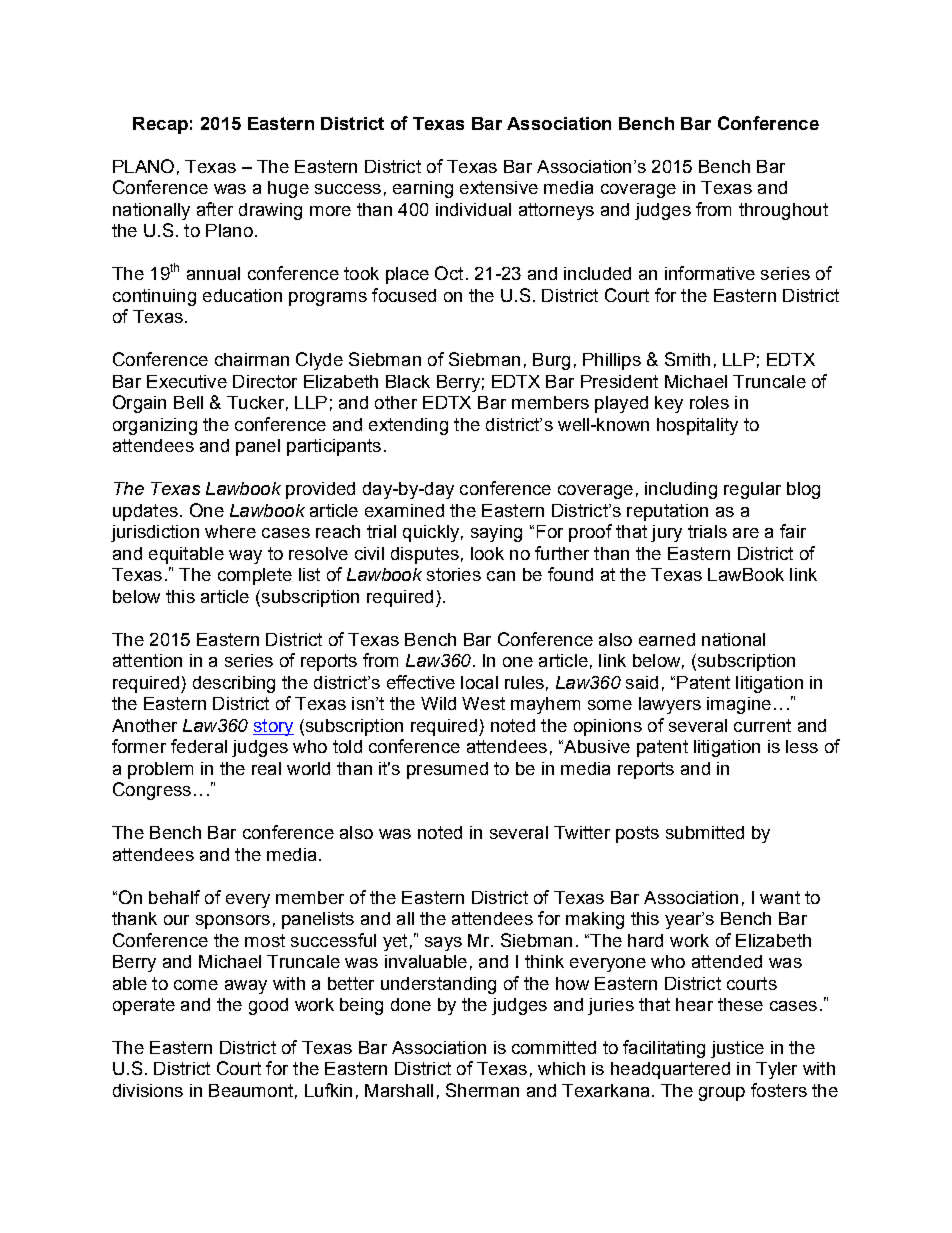 The height and width of the page is (1233, 952). I want to click on presumed, so click(447, 770).
